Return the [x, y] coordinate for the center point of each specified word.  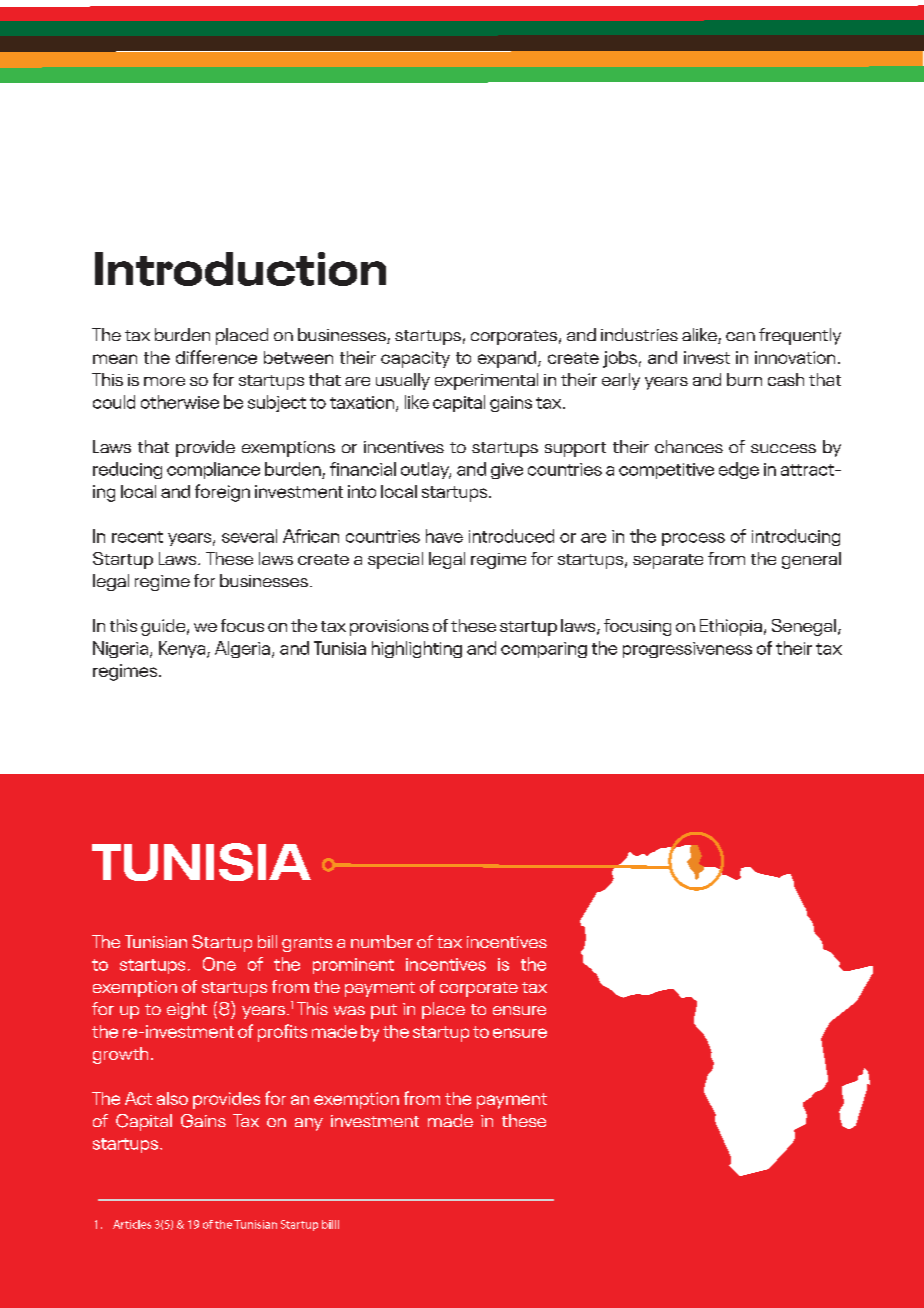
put [384, 1011]
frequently [800, 336]
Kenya [183, 649]
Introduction [240, 269]
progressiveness [687, 650]
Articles [132, 1224]
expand [508, 359]
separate [668, 561]
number [382, 941]
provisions [389, 627]
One [219, 964]
